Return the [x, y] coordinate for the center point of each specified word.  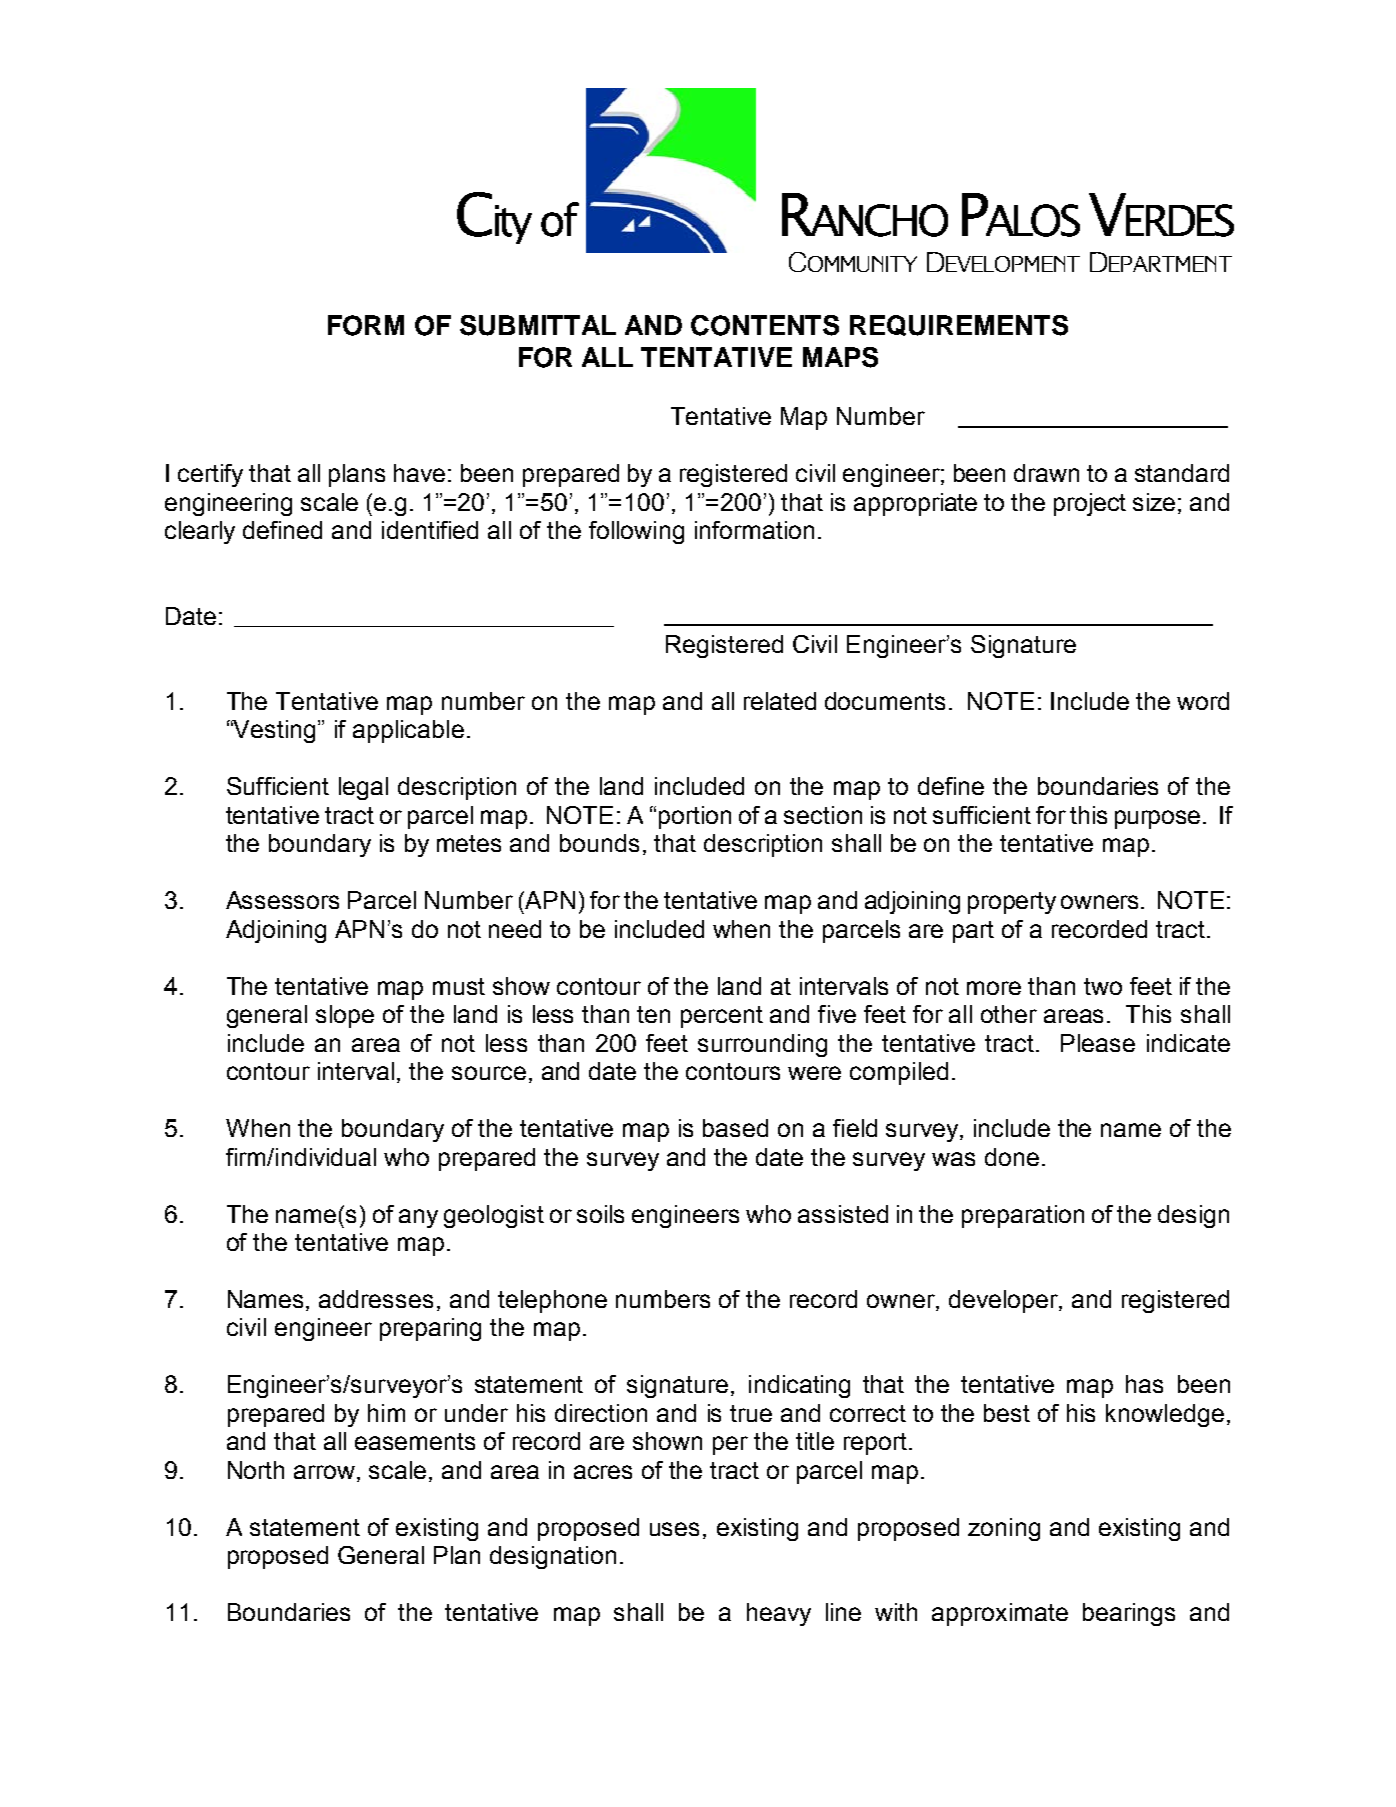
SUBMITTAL [538, 325]
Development [1003, 262]
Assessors [282, 900]
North [256, 1470]
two [1103, 986]
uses [674, 1529]
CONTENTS [765, 325]
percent [722, 1017]
